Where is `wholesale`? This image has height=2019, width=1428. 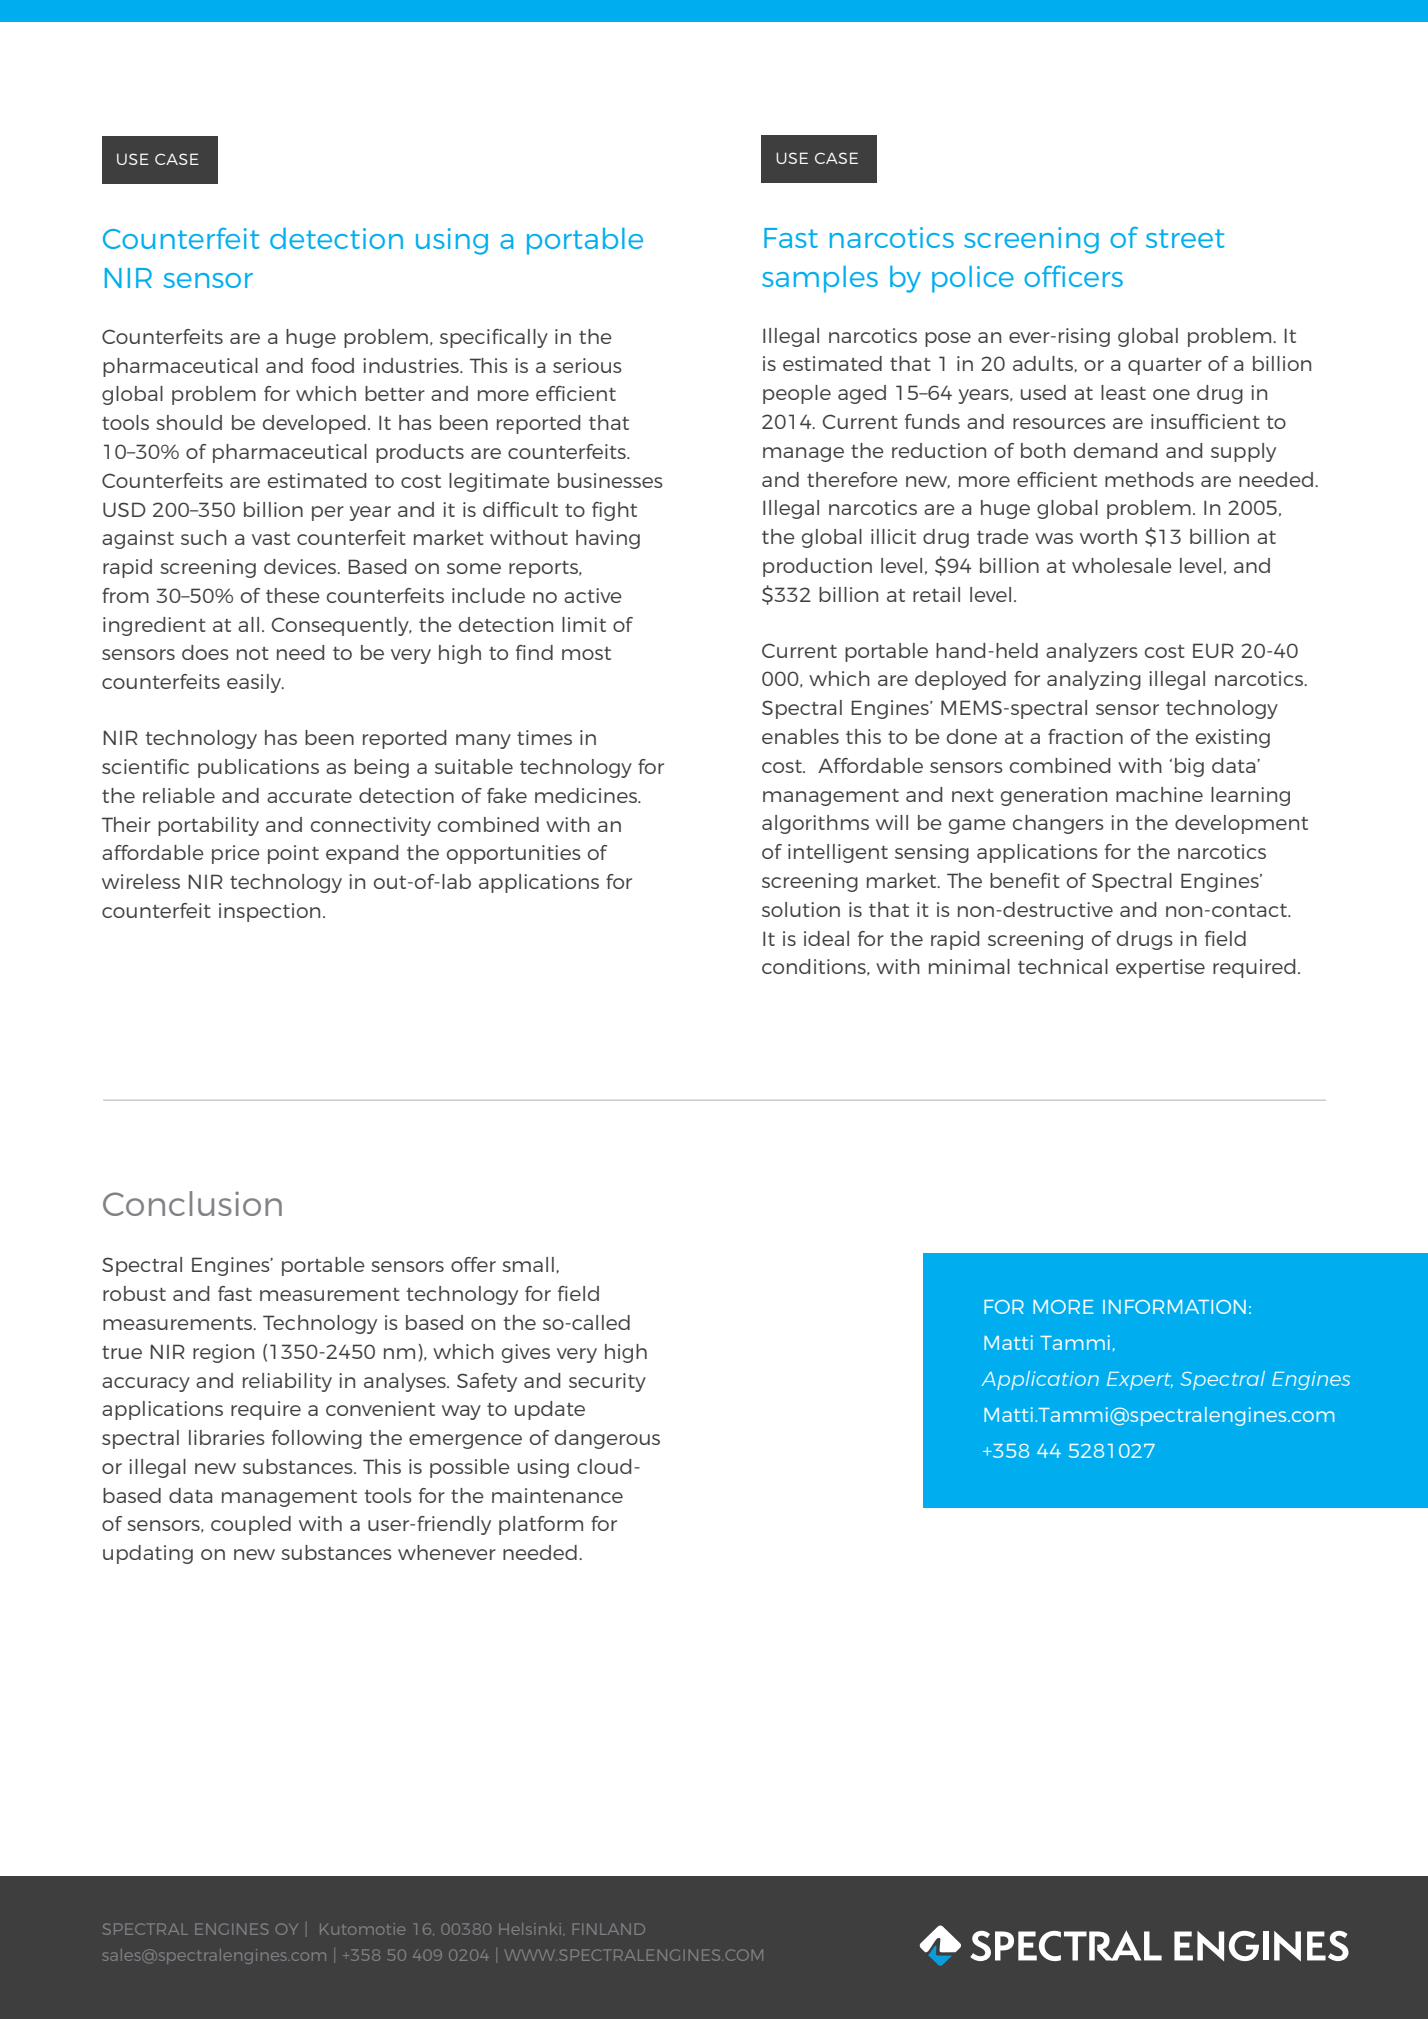 wholesale is located at coordinates (1122, 565).
